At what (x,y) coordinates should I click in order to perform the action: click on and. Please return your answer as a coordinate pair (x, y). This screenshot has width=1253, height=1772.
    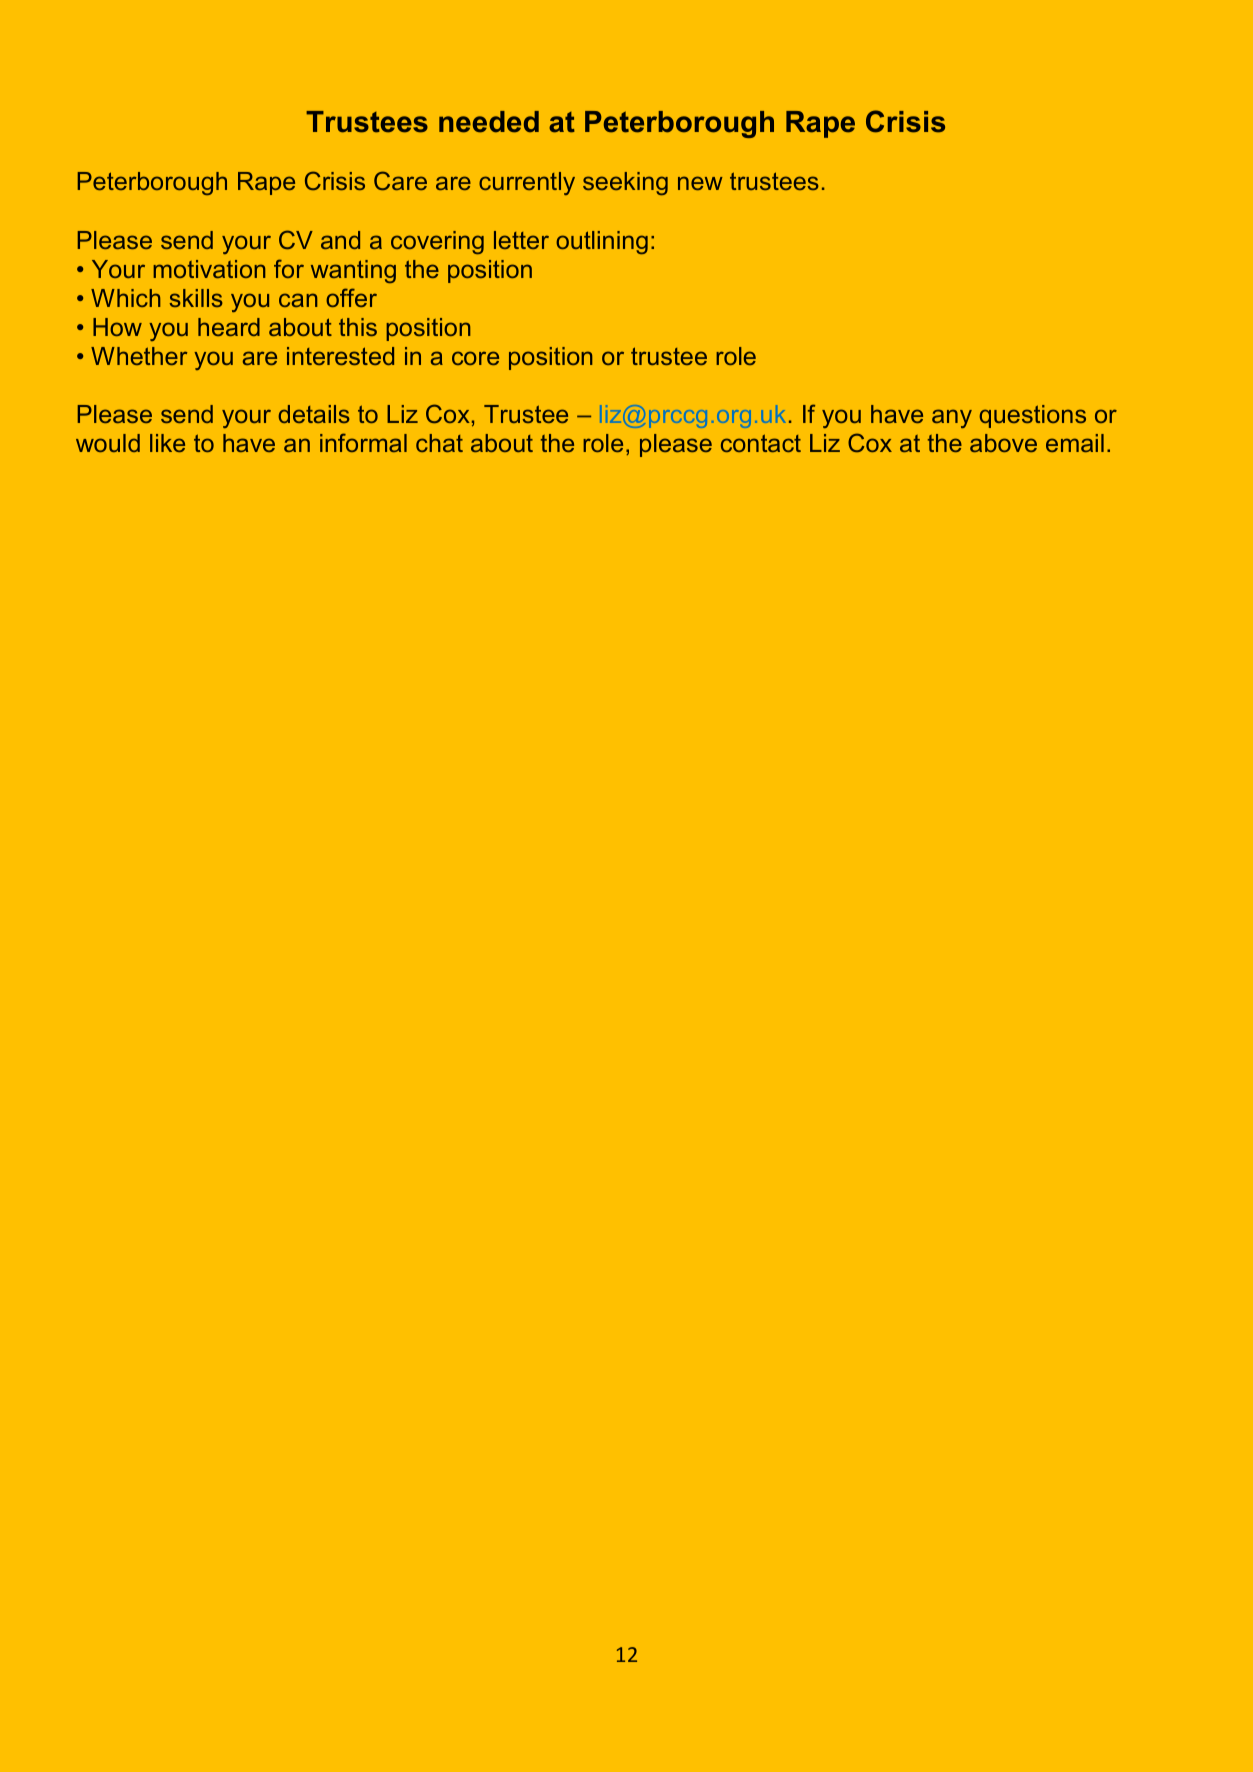
    Looking at the image, I should click on (340, 240).
